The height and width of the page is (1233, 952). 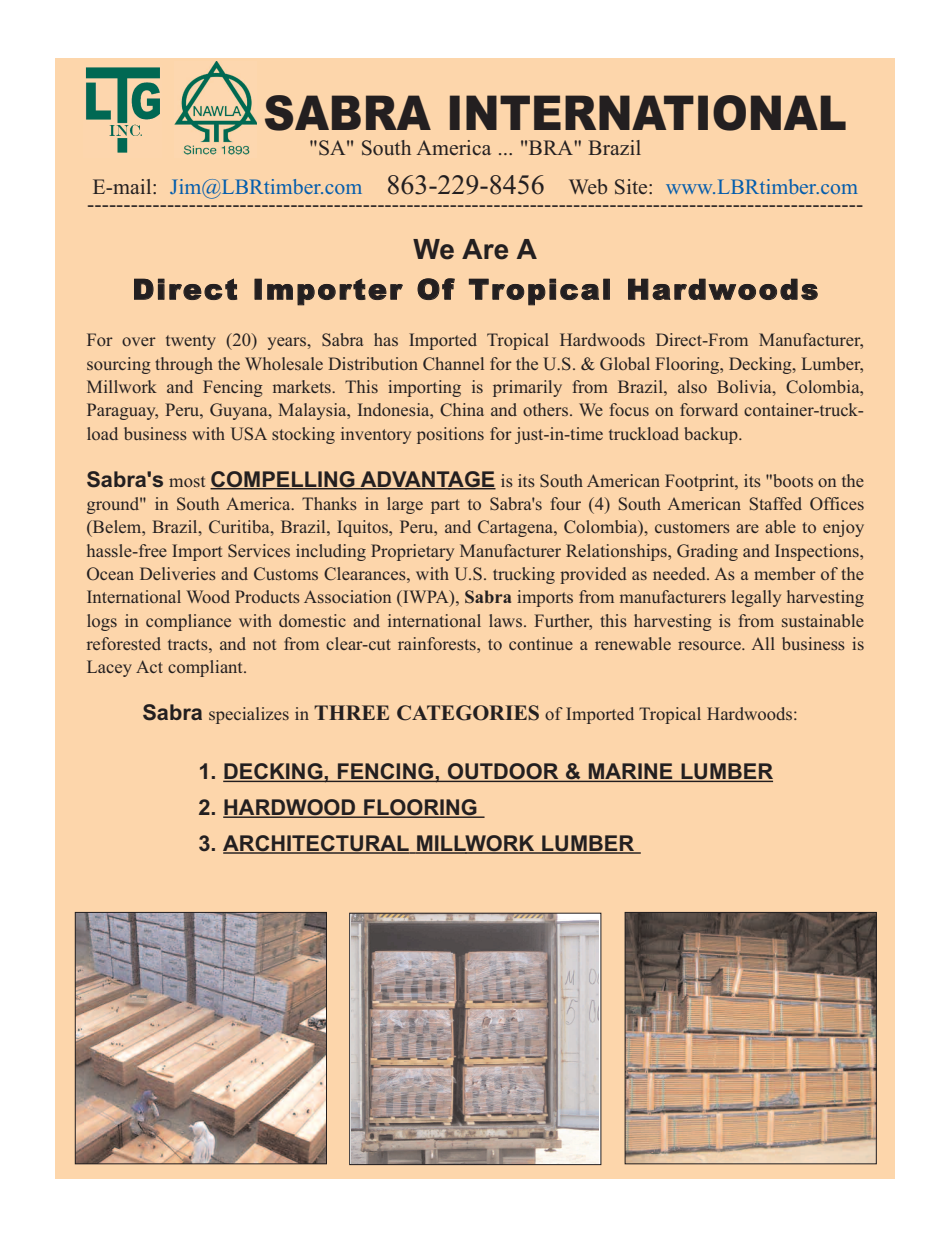 I want to click on ARCHITECTURAL, so click(x=317, y=844).
